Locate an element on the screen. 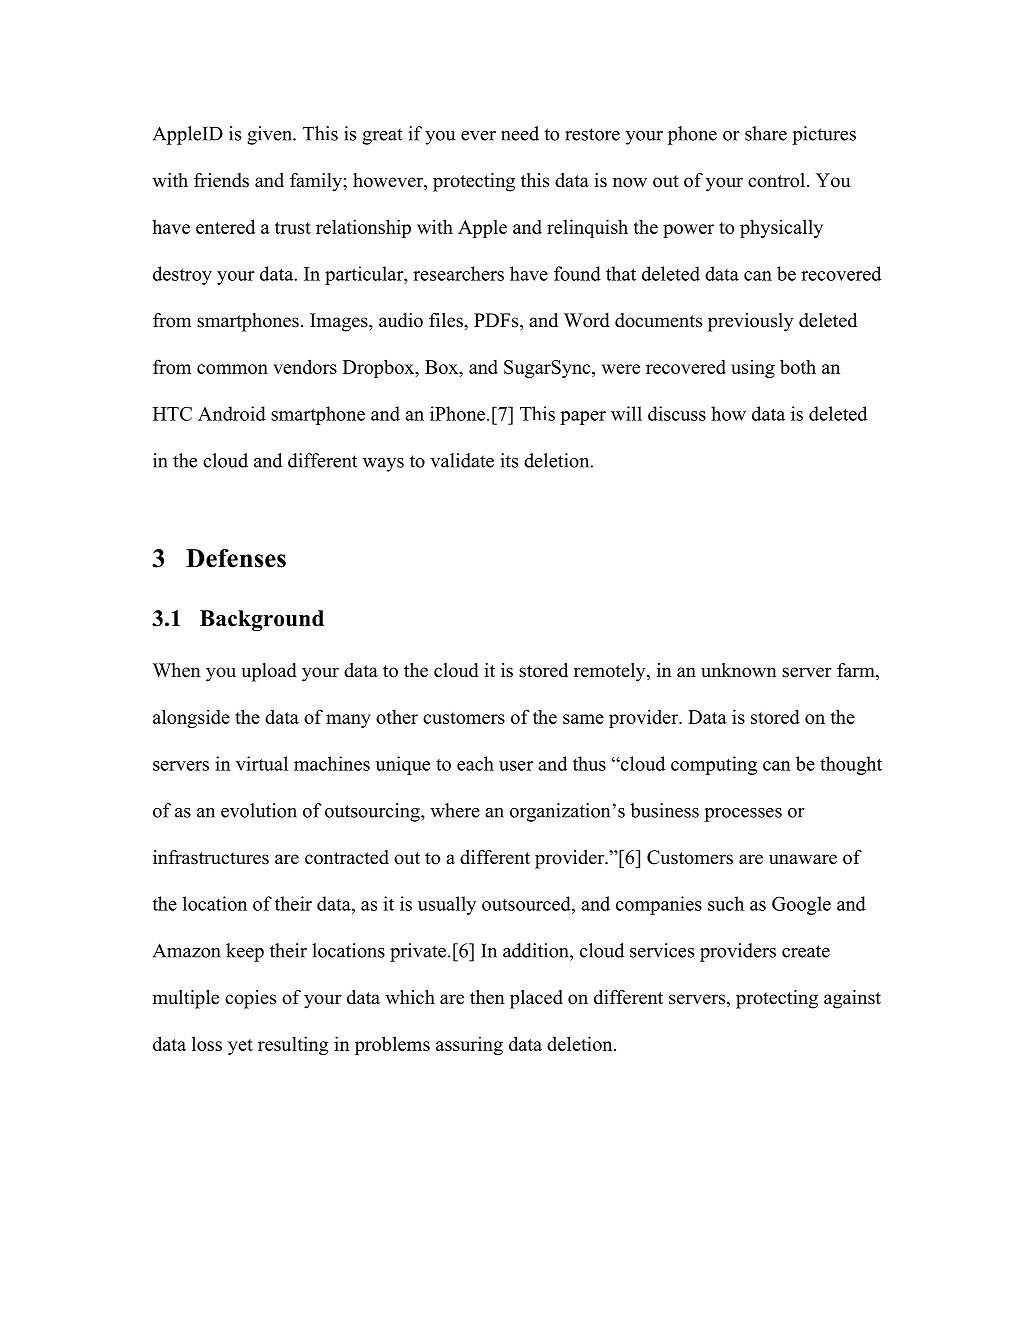 The width and height of the screenshot is (1036, 1340). need is located at coordinates (520, 133).
